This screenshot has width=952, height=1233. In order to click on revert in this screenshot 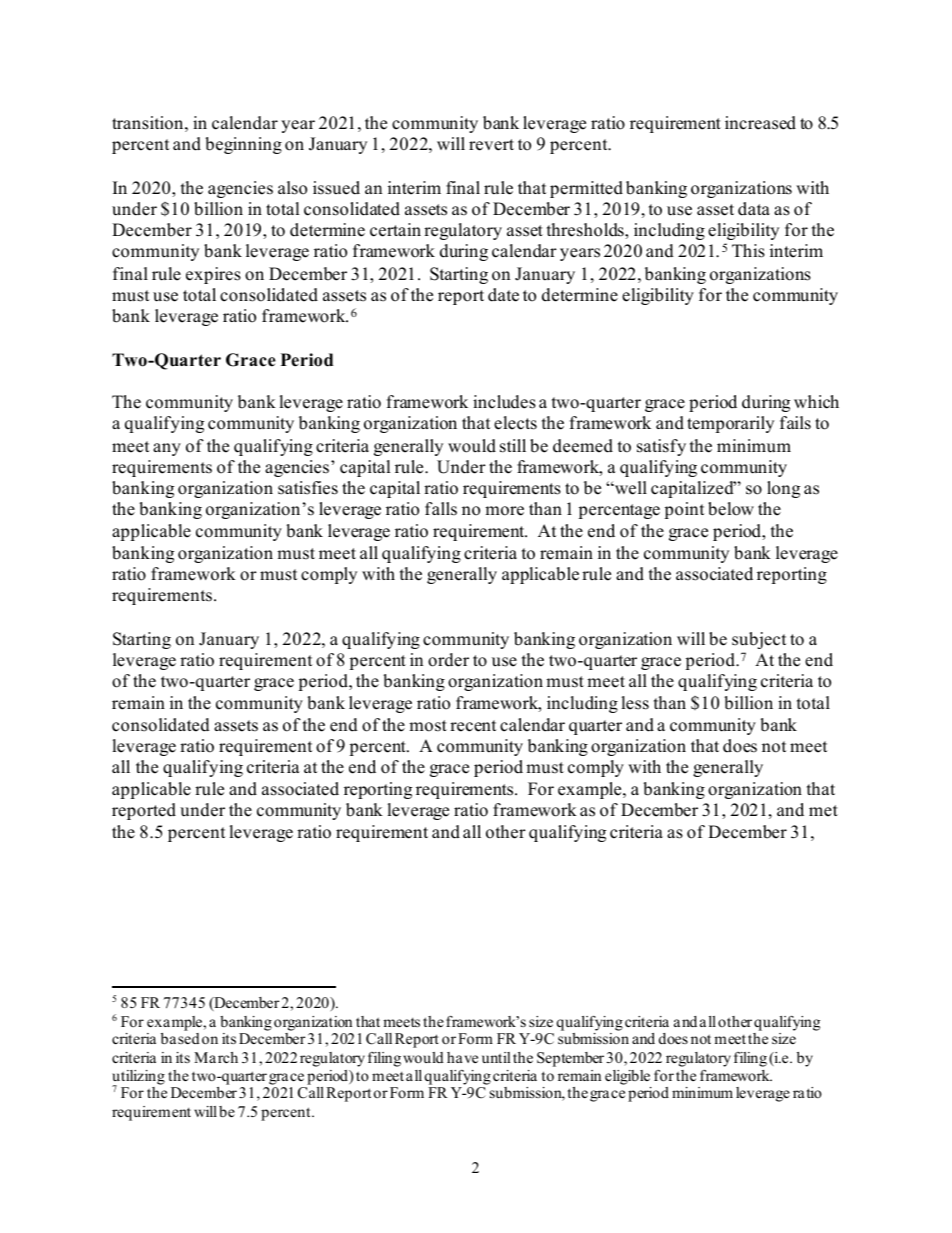, I will do `click(491, 145)`.
